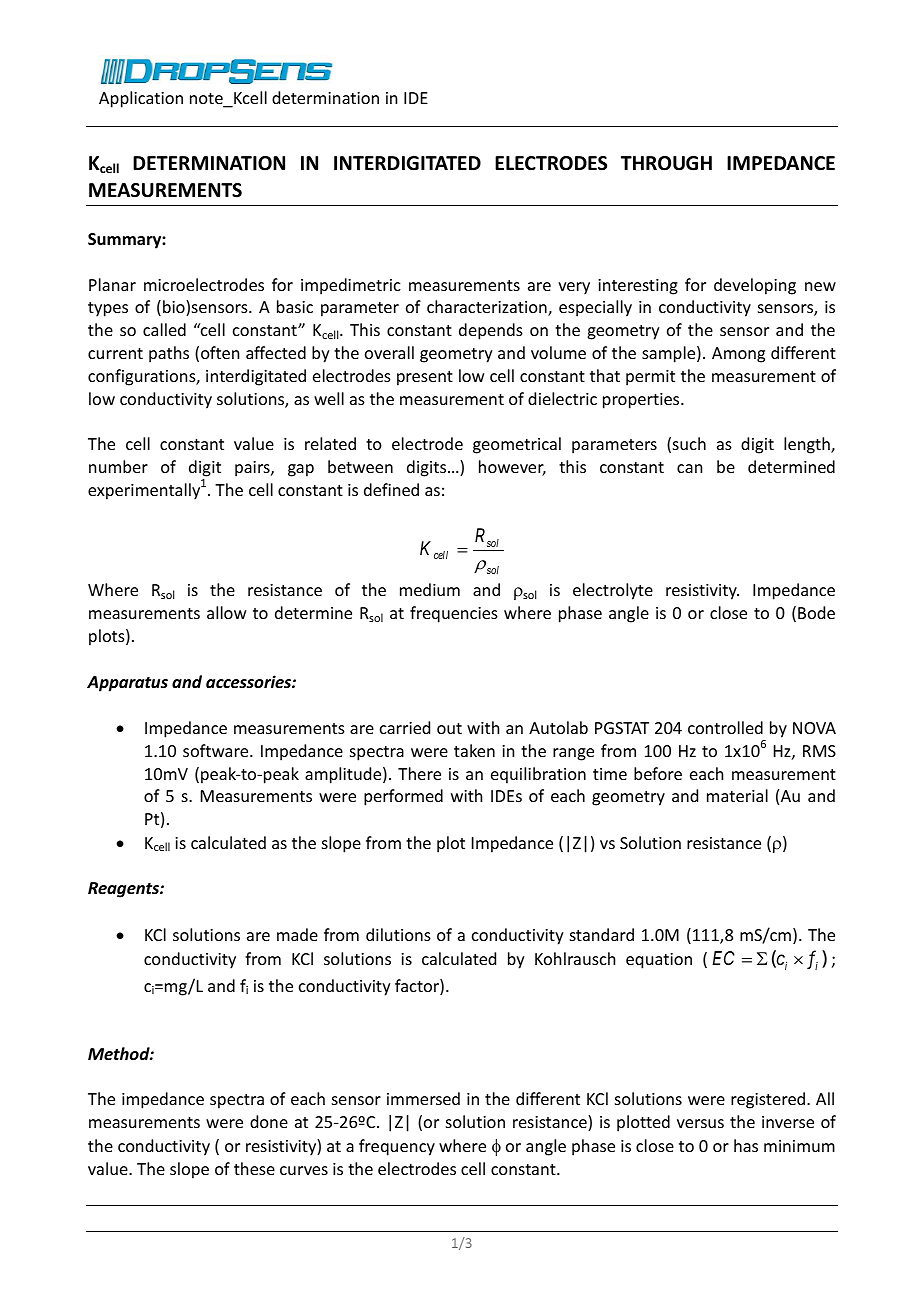 This screenshot has width=924, height=1308. I want to click on THROUGH, so click(666, 163).
